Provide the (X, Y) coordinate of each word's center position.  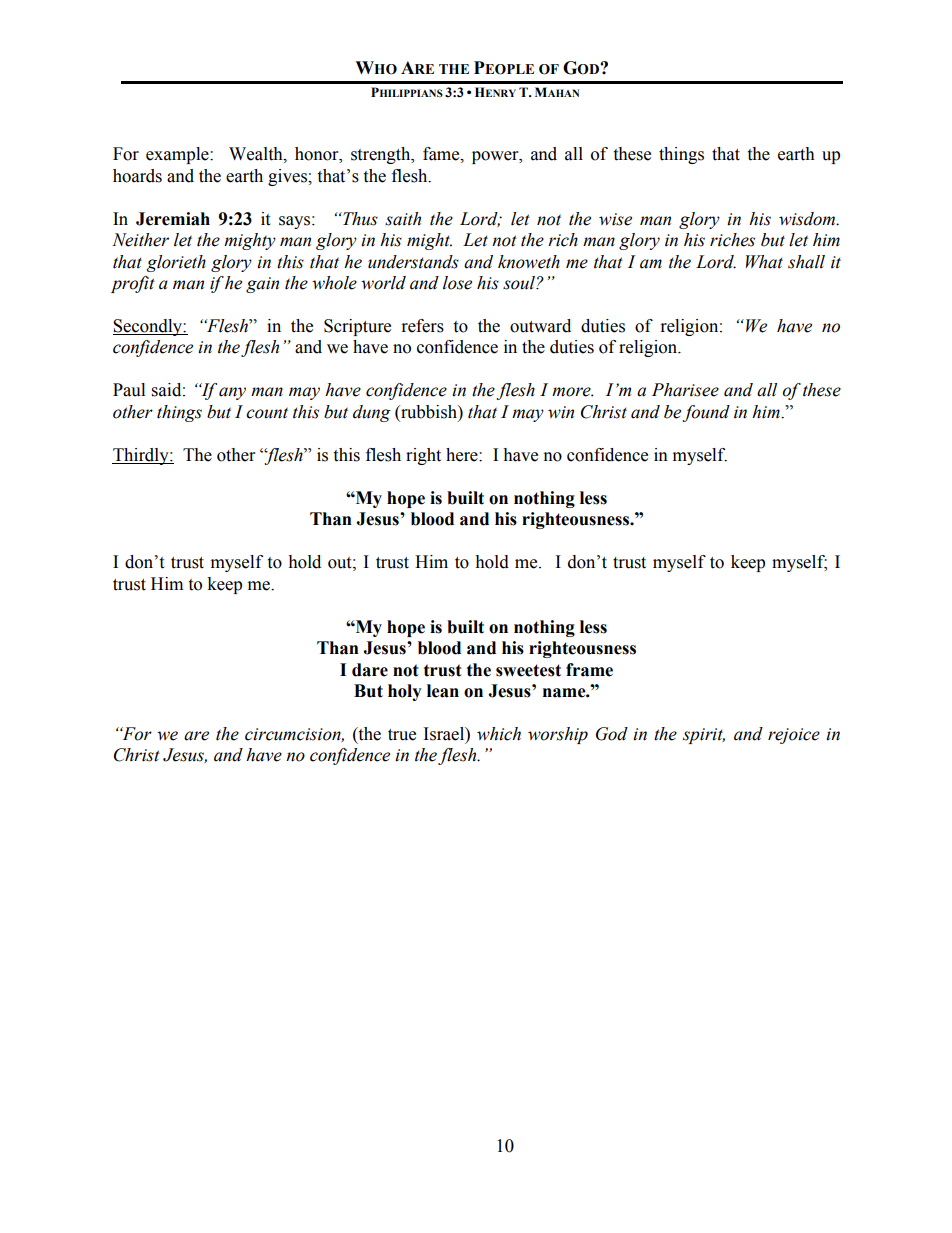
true (402, 735)
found (706, 413)
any (232, 393)
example (178, 155)
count (267, 413)
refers (423, 326)
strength (382, 155)
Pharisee (685, 390)
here (463, 455)
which (499, 734)
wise (615, 219)
